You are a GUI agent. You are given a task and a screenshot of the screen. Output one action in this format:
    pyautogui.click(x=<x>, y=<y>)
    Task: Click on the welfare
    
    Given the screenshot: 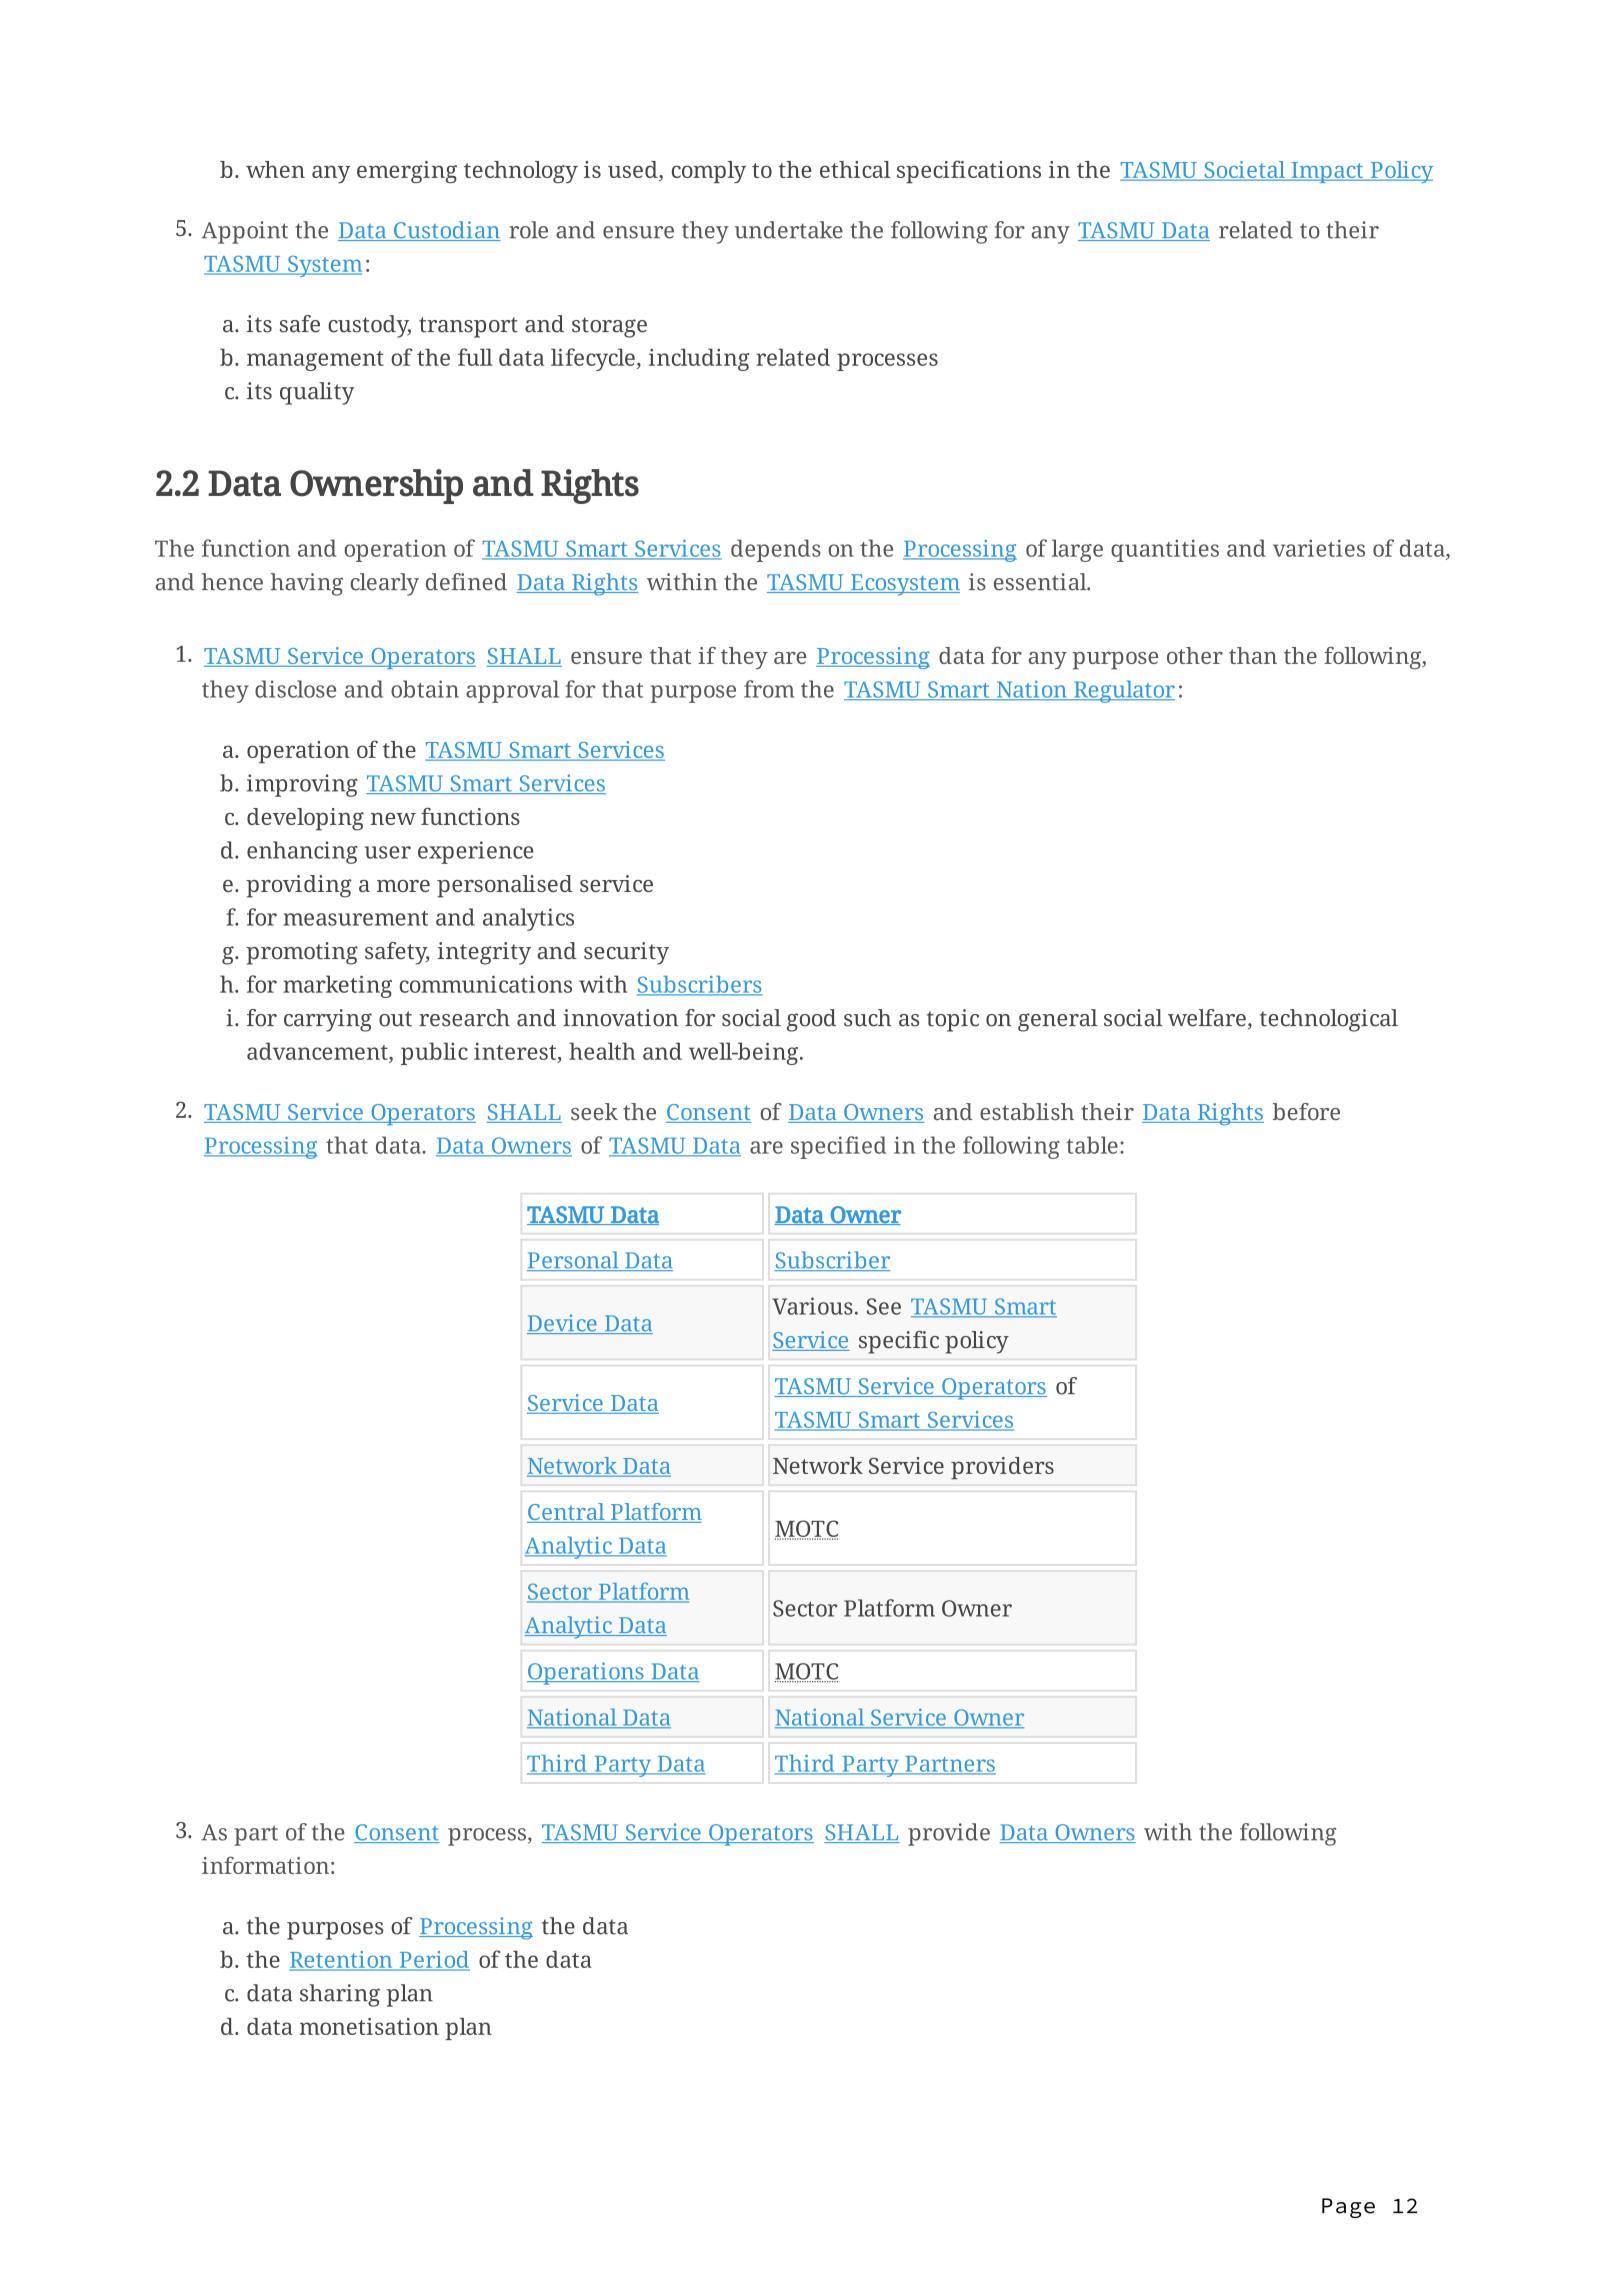 What is the action you would take?
    pyautogui.click(x=1207, y=1018)
